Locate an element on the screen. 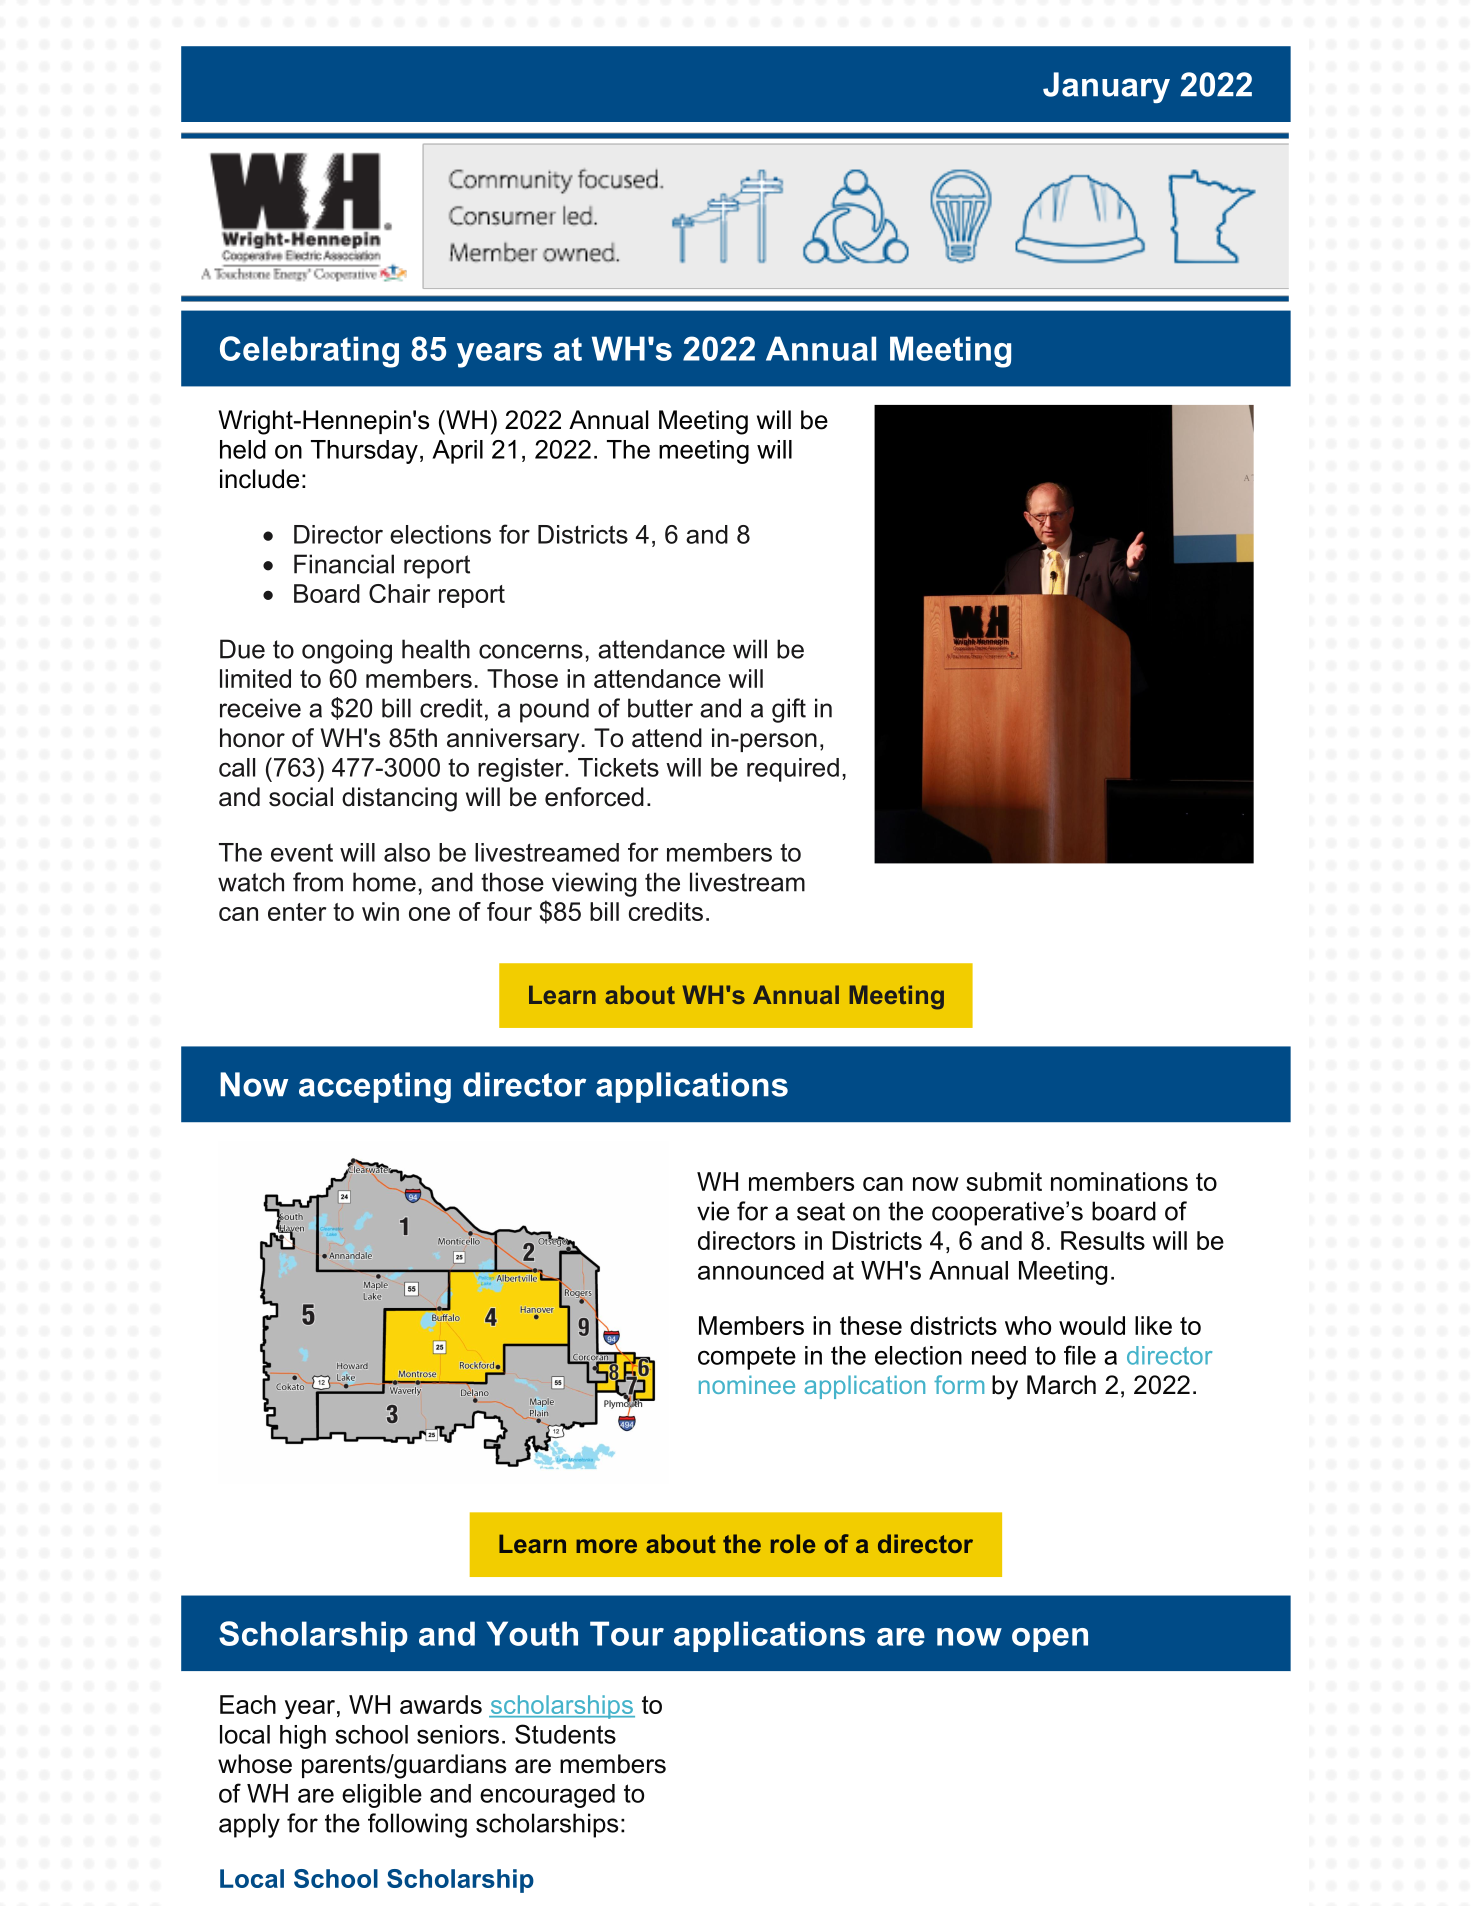  enter is located at coordinates (297, 912).
